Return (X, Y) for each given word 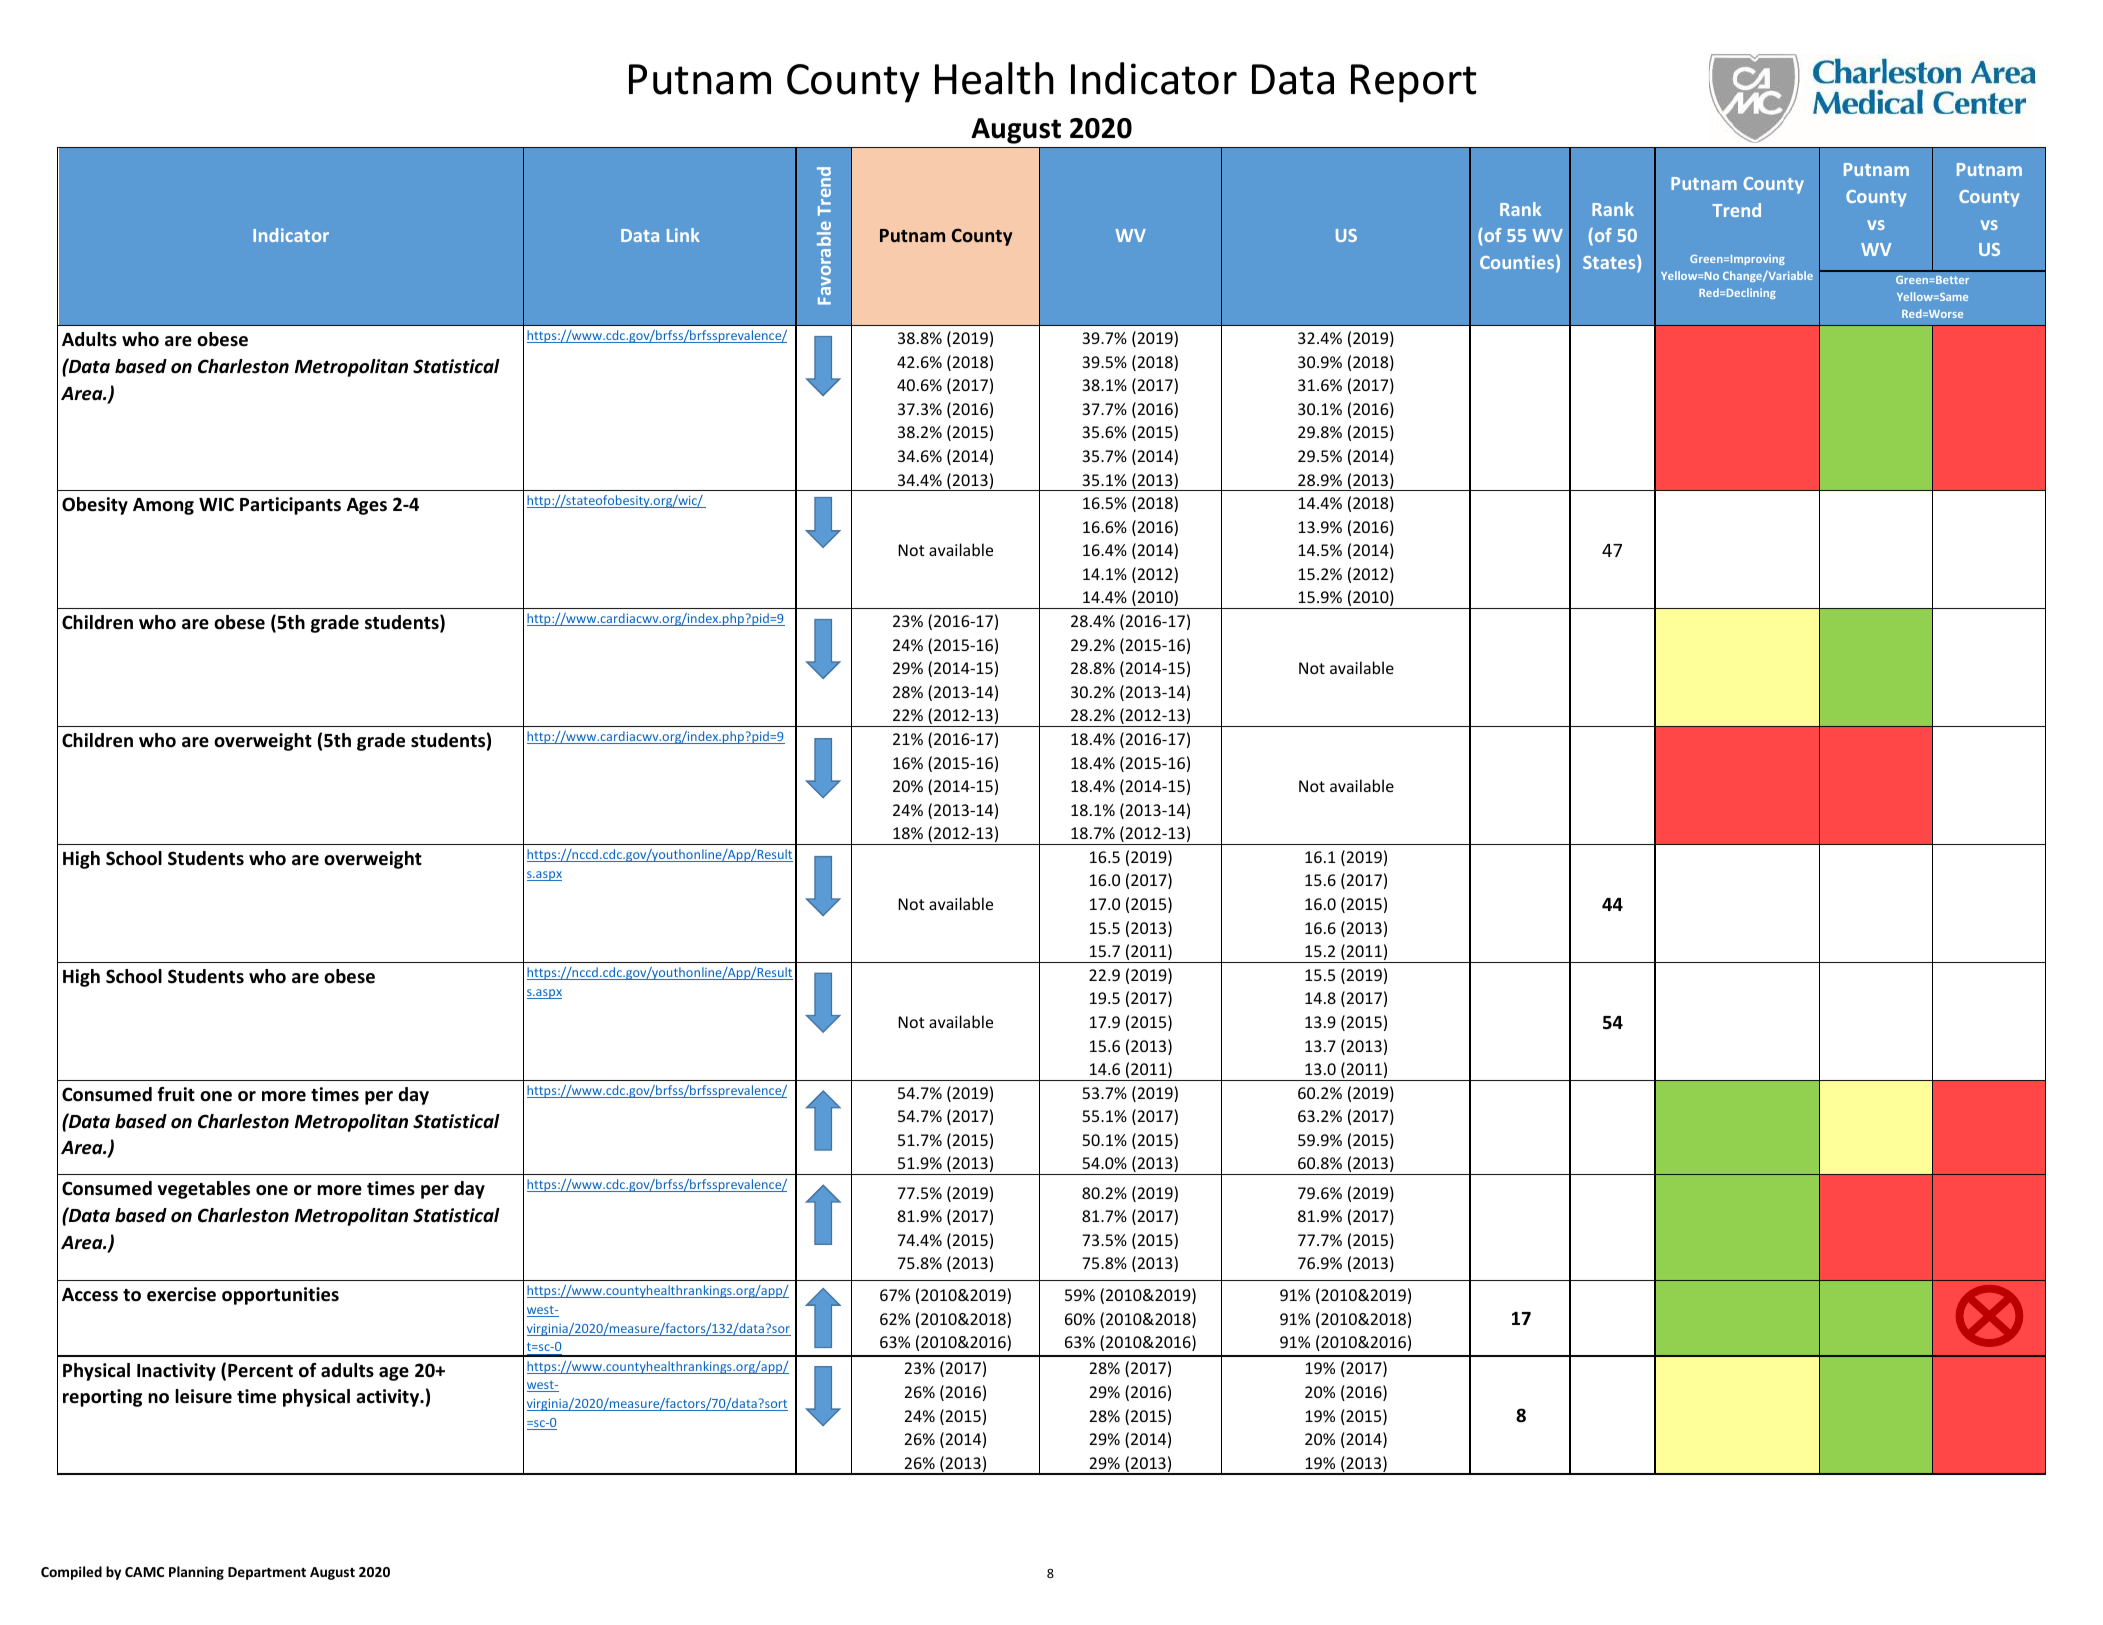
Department (267, 1573)
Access (90, 1295)
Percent (260, 1371)
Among (163, 506)
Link (683, 235)
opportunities (280, 1296)
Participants (290, 506)
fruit (176, 1094)
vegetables (204, 1190)
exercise (181, 1294)
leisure (203, 1396)
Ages (367, 506)
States (1610, 263)
